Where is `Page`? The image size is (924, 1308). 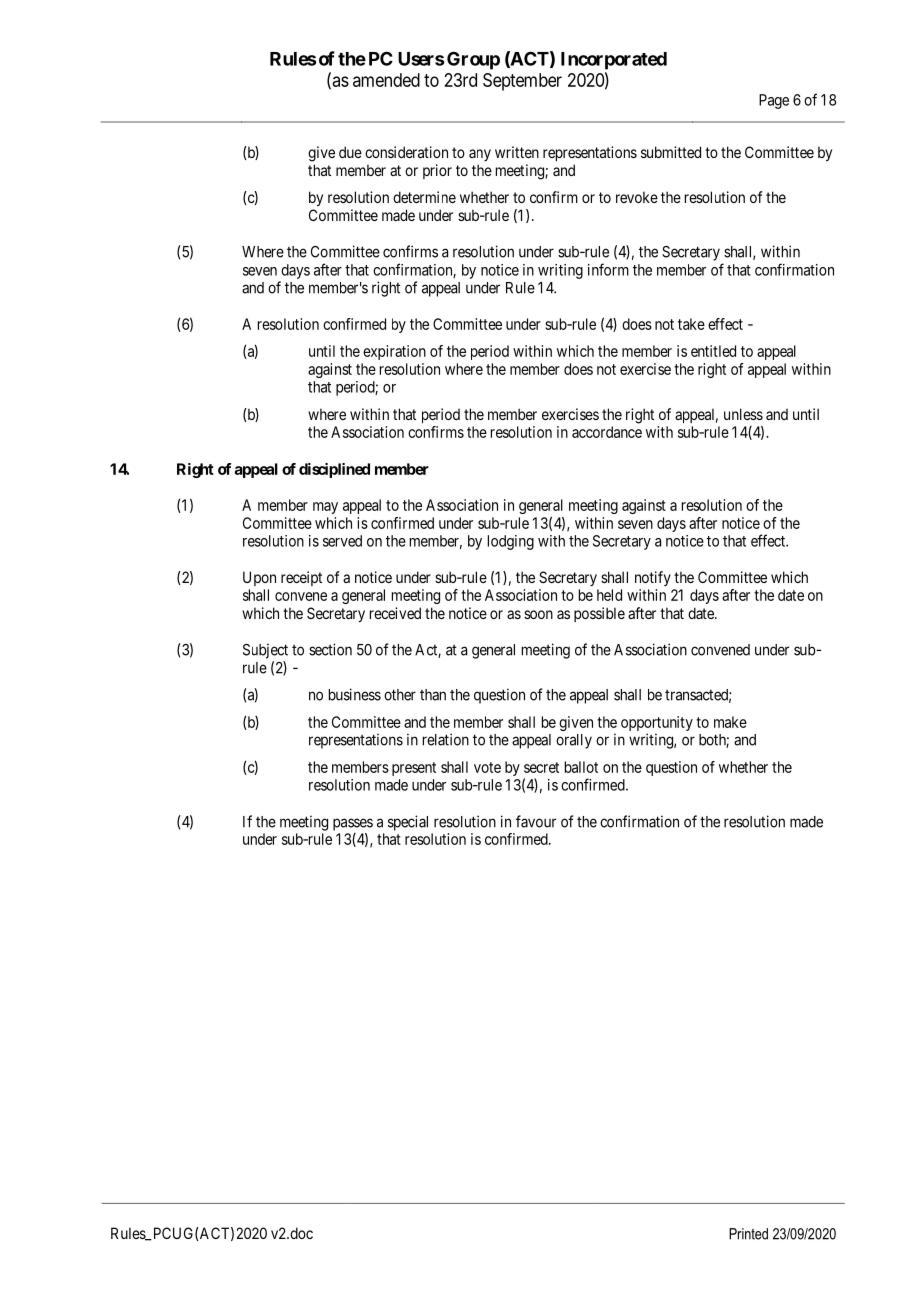 Page is located at coordinates (774, 101).
